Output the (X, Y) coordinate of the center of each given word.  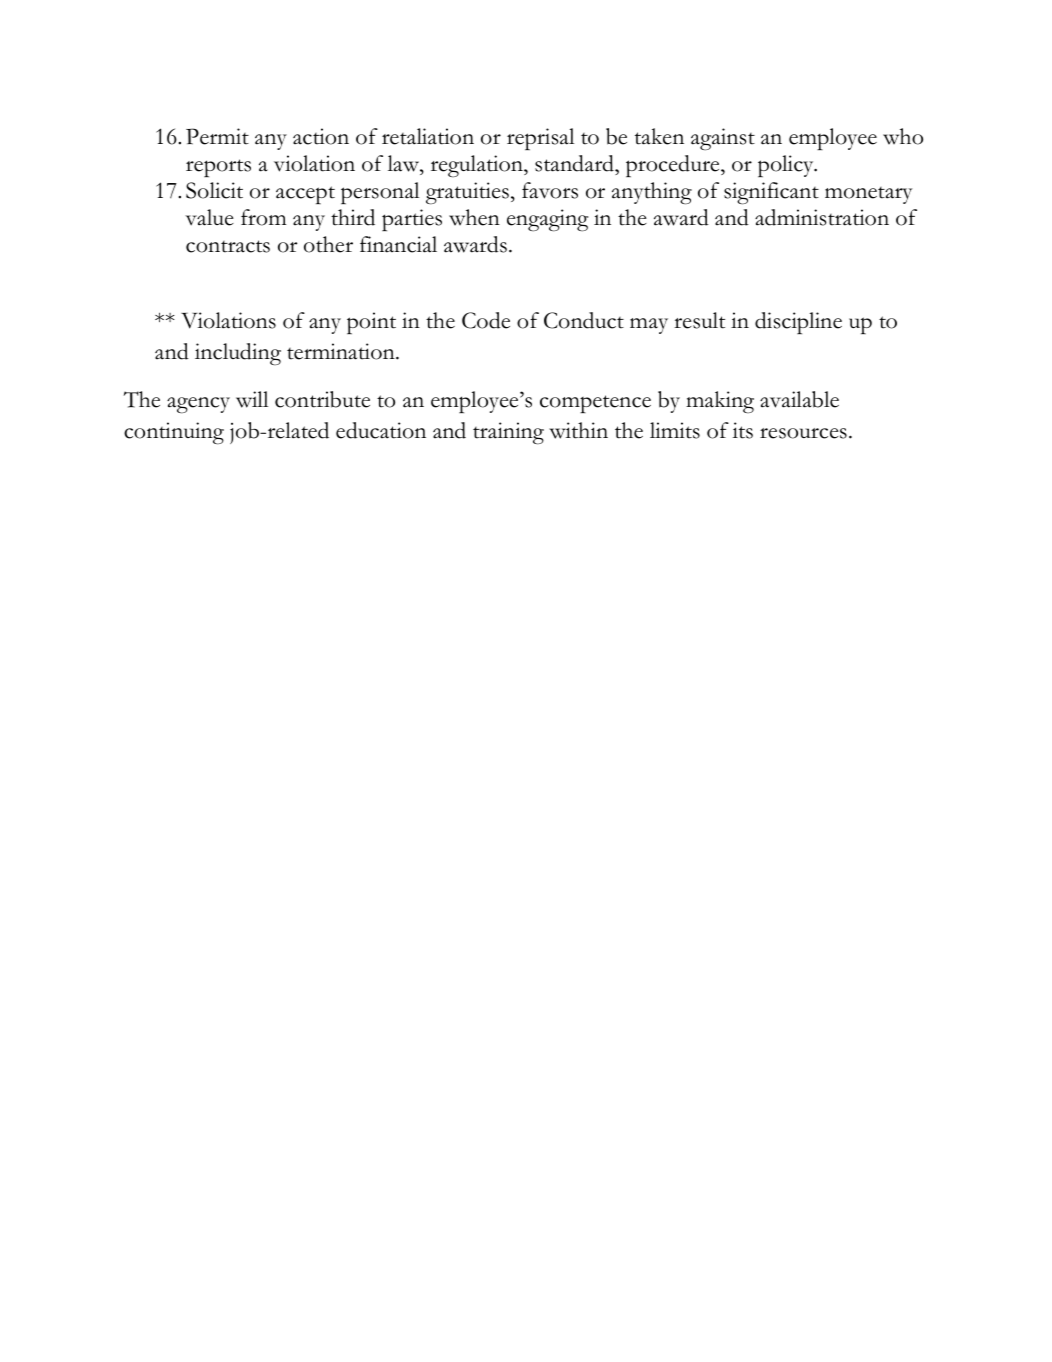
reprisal (540, 139)
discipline (798, 323)
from (263, 217)
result (699, 320)
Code (486, 320)
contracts (228, 246)
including (238, 354)
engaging (547, 220)
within (578, 430)
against (723, 139)
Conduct (584, 320)
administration (822, 217)
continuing (174, 433)
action (321, 136)
